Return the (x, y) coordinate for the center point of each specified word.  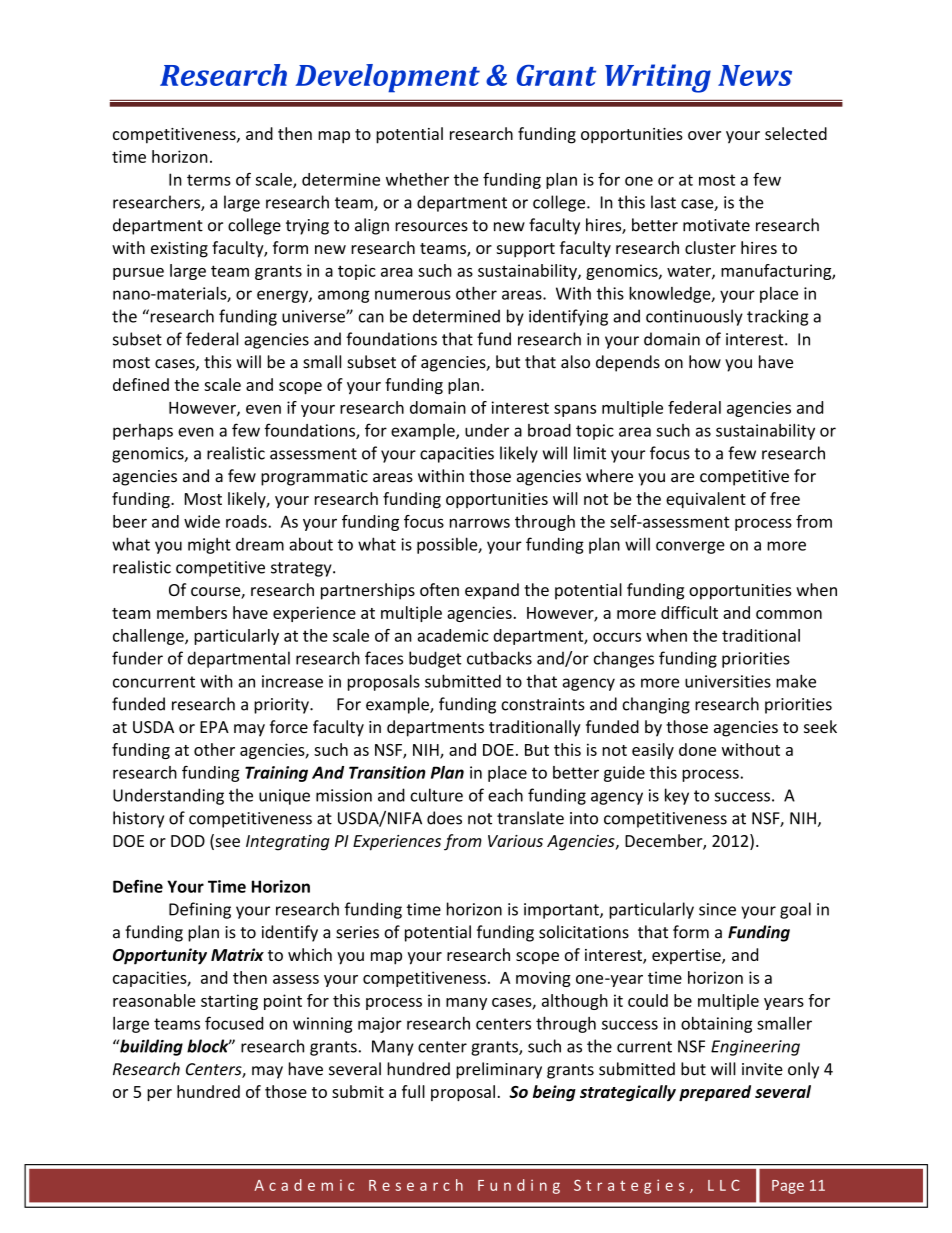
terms (209, 180)
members (192, 612)
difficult (689, 612)
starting (229, 1002)
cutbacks (499, 658)
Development (387, 78)
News (755, 75)
